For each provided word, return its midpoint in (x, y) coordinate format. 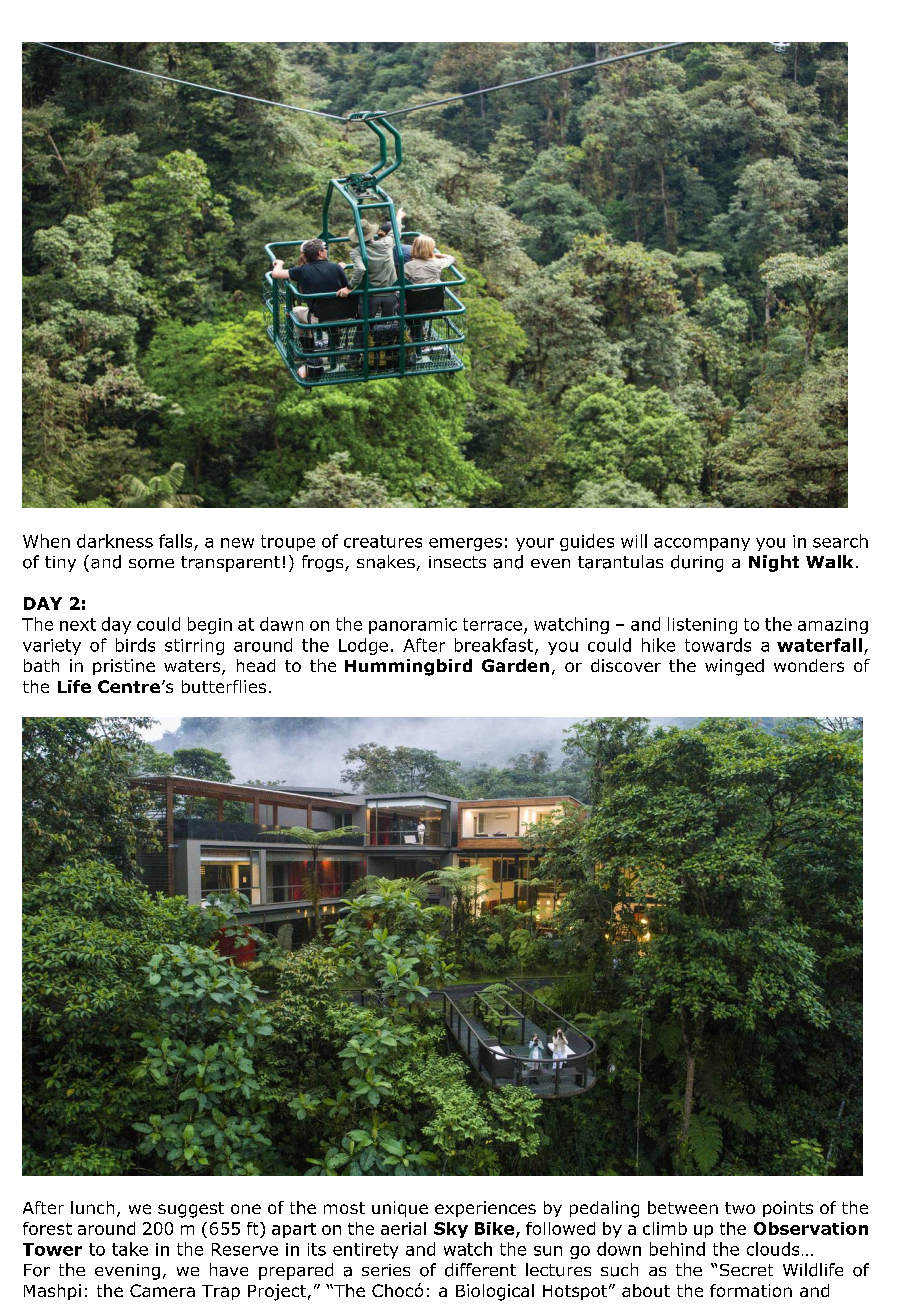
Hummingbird (408, 667)
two (740, 1208)
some (151, 564)
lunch (92, 1207)
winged (734, 667)
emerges (465, 544)
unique (400, 1209)
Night (774, 563)
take (130, 1249)
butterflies (224, 686)
